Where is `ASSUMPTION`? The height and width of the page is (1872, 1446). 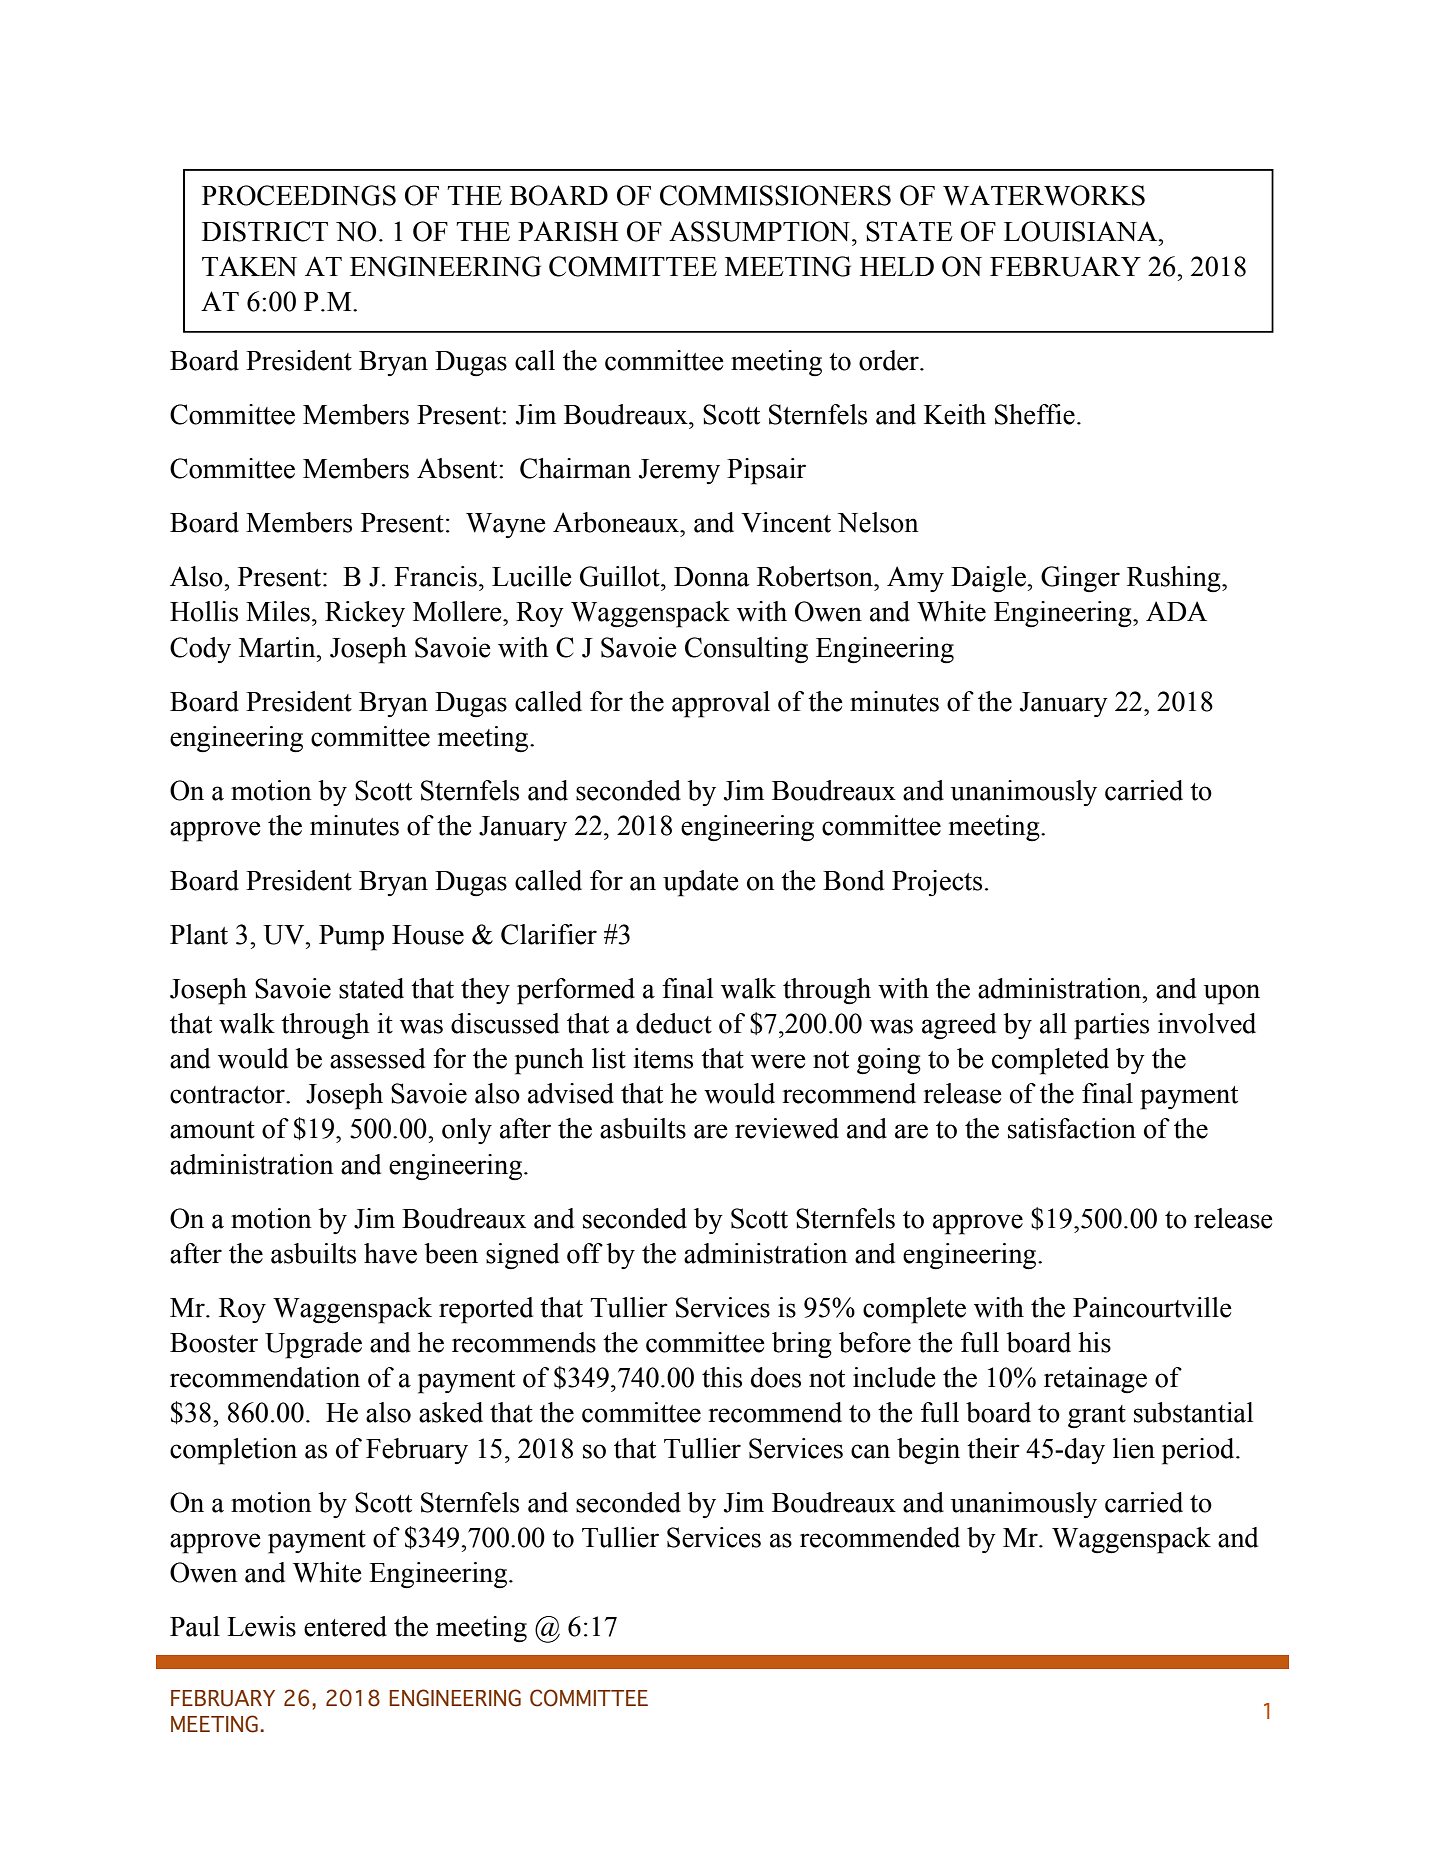
ASSUMPTION is located at coordinates (759, 231).
